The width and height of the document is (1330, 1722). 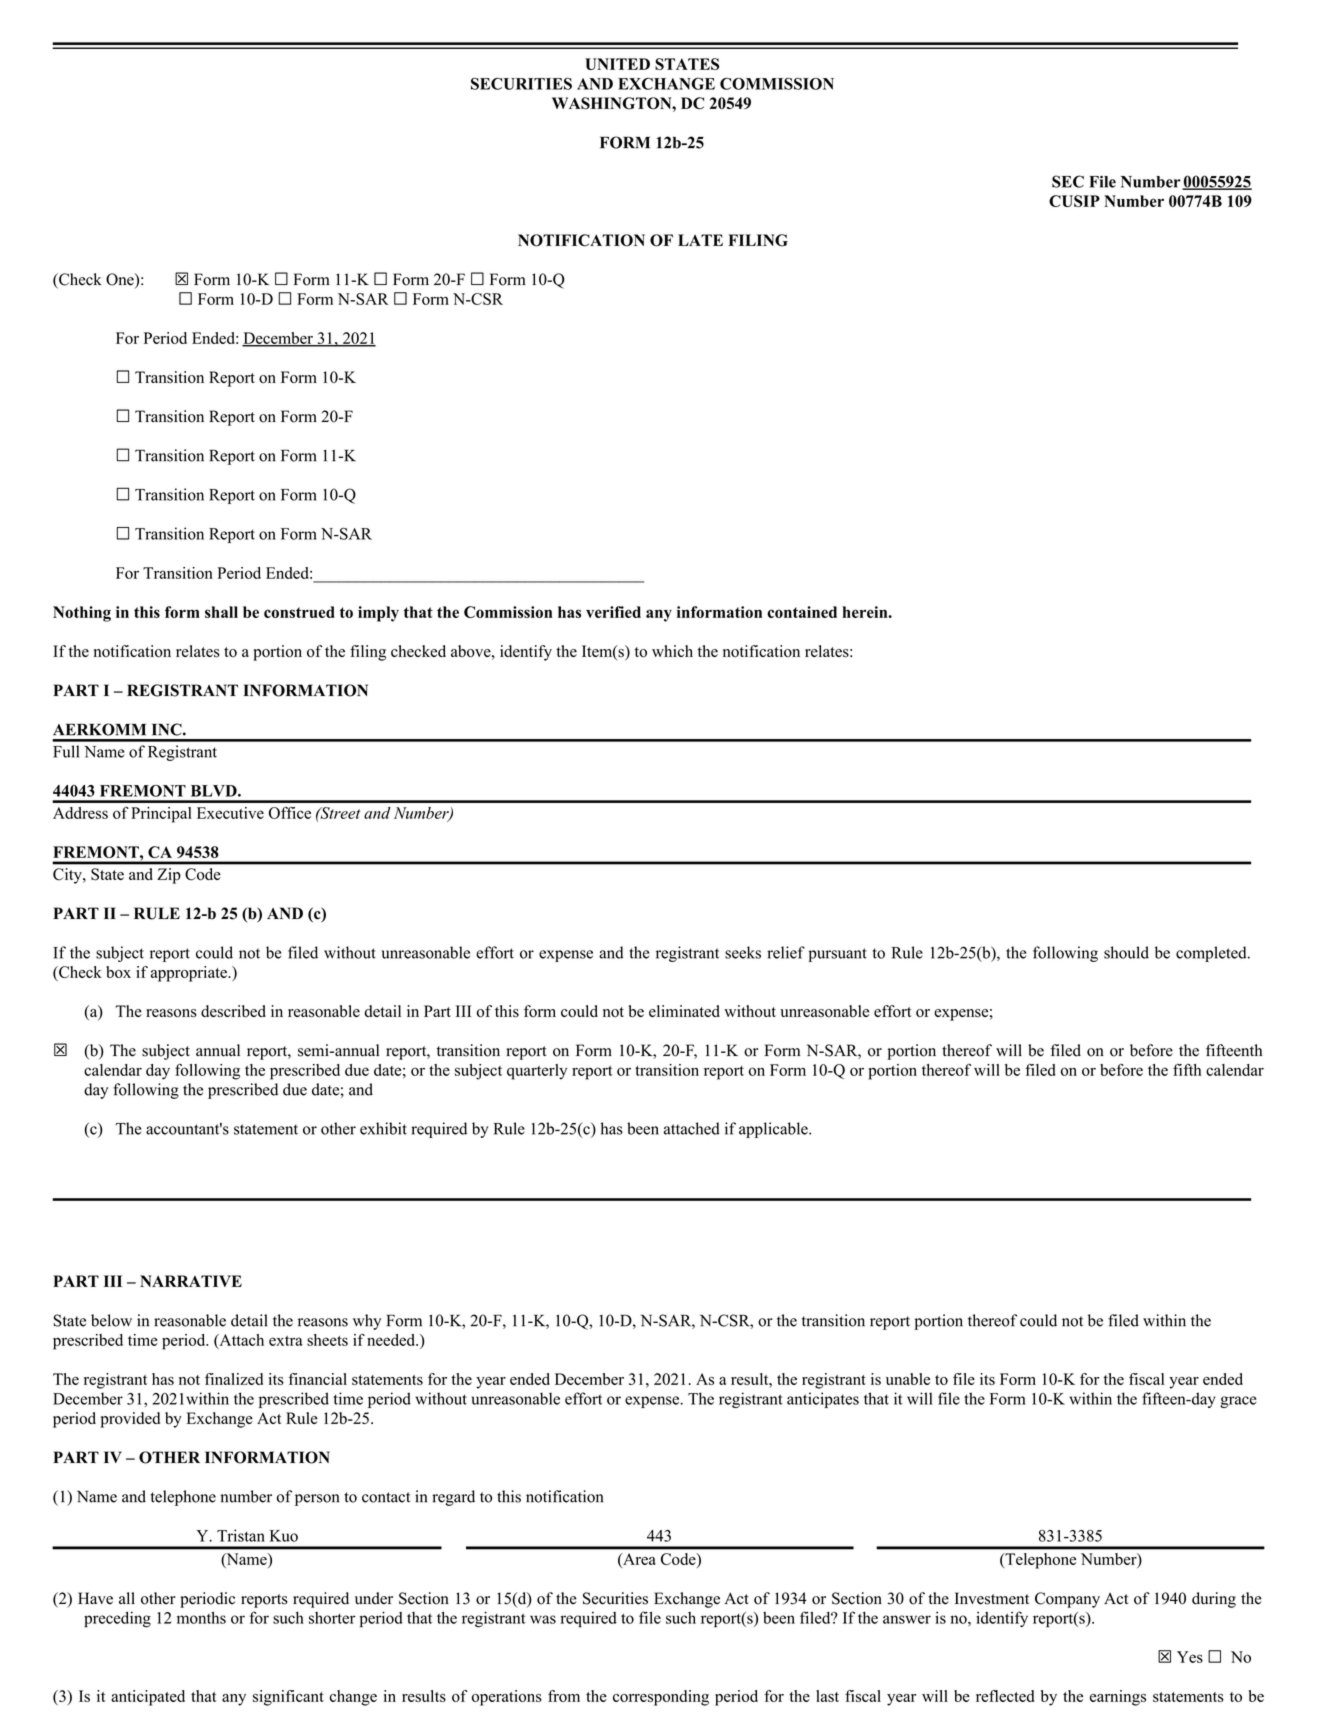 I want to click on applicable, so click(x=774, y=1130).
